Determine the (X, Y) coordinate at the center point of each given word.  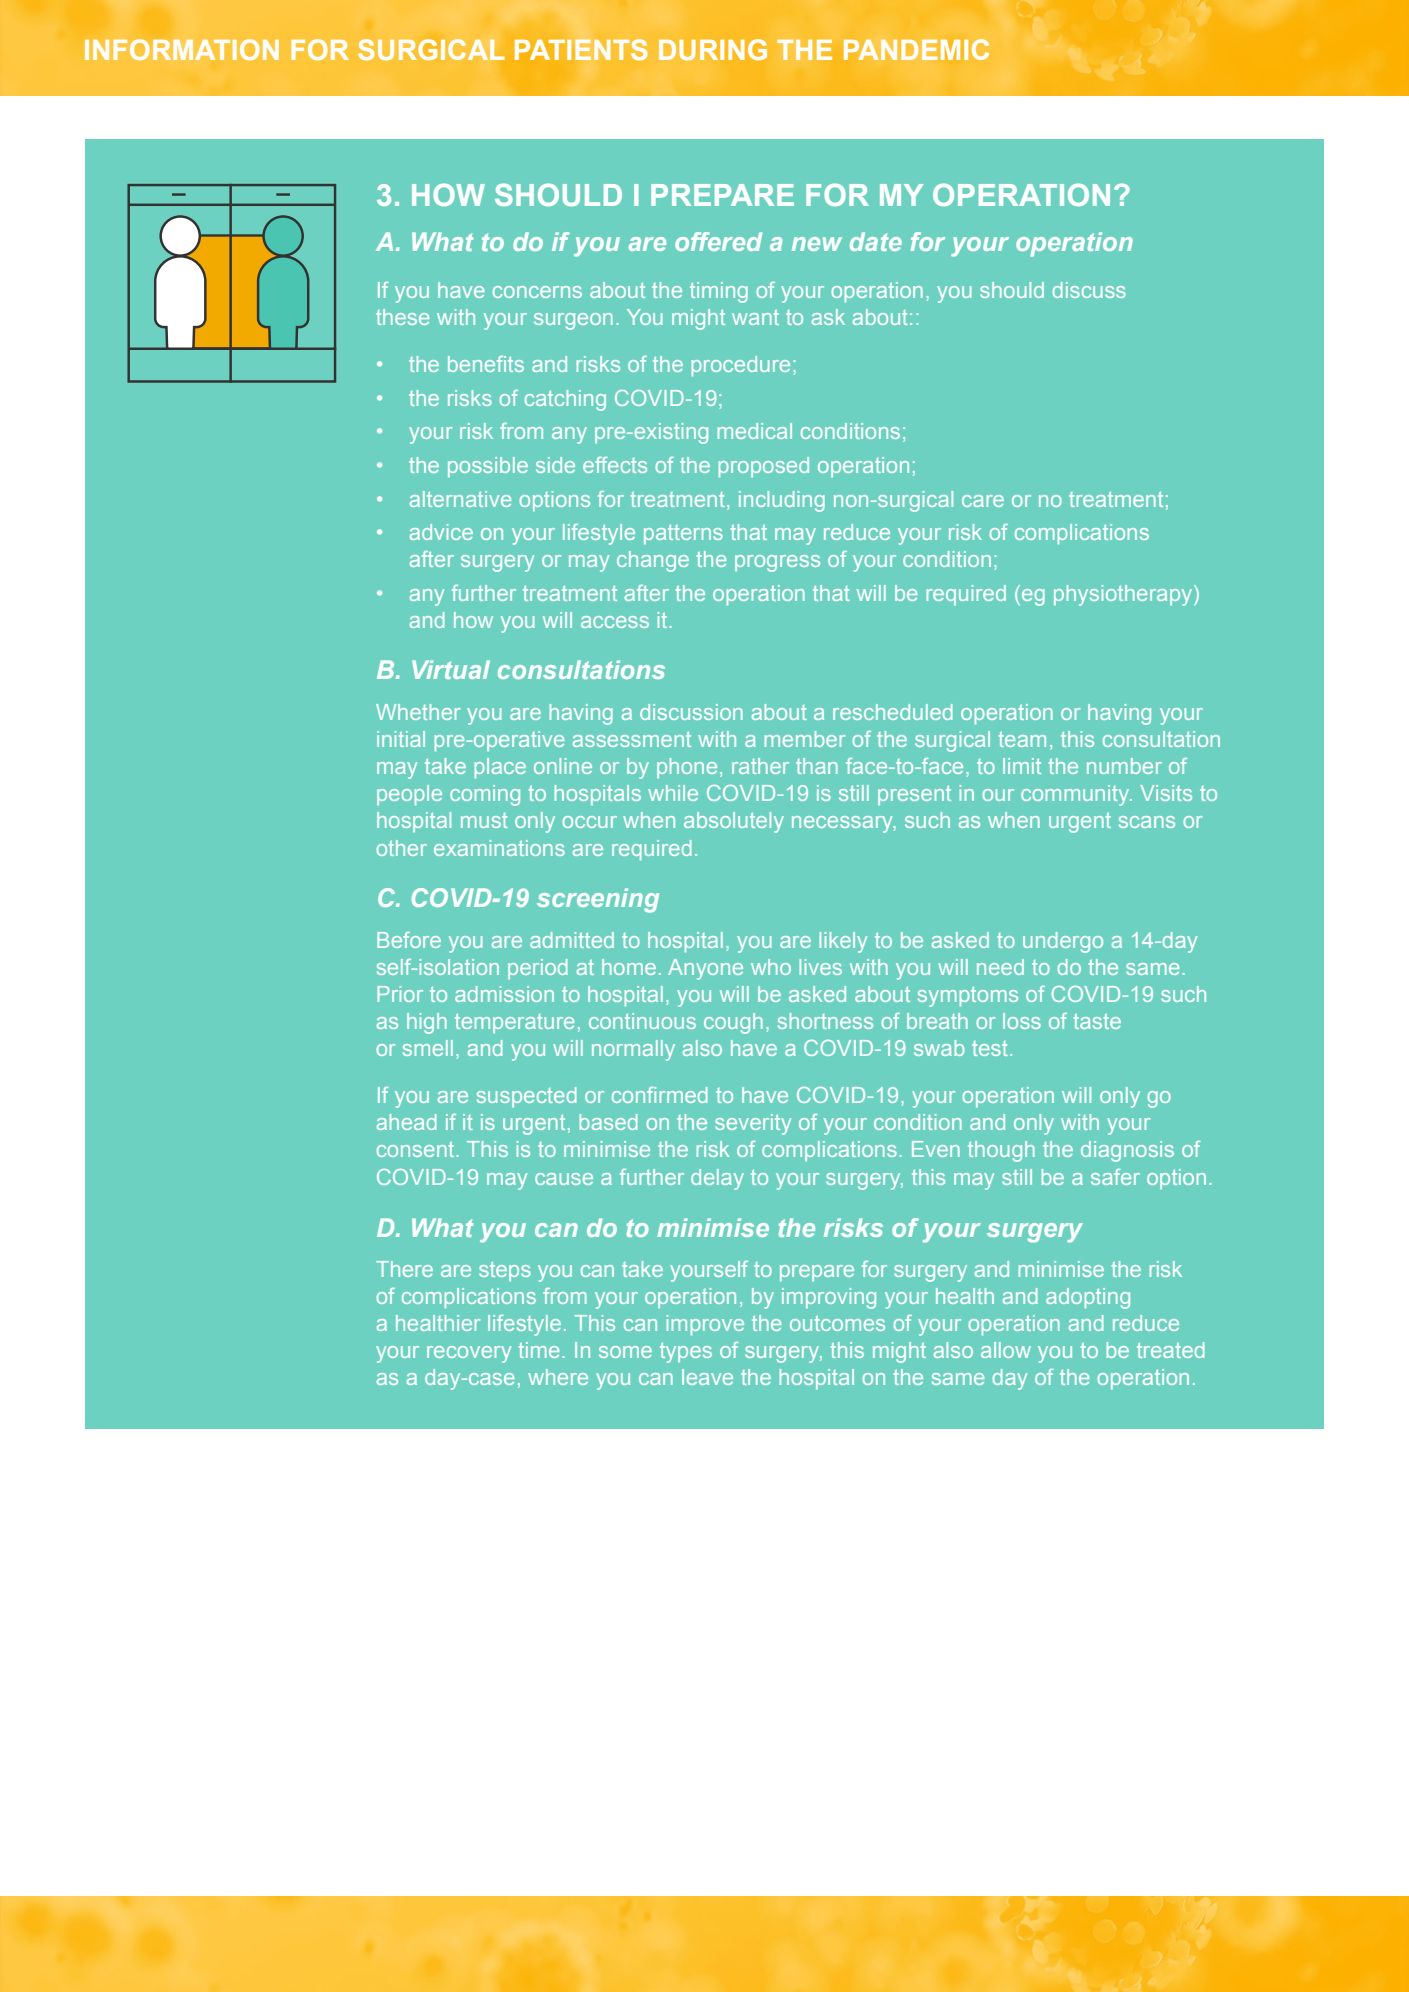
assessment (632, 739)
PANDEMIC (916, 49)
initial (401, 739)
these (403, 317)
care (983, 501)
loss (1022, 1021)
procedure (741, 366)
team (1022, 739)
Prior (400, 994)
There (404, 1269)
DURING (713, 49)
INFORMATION (182, 49)
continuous (642, 1021)
